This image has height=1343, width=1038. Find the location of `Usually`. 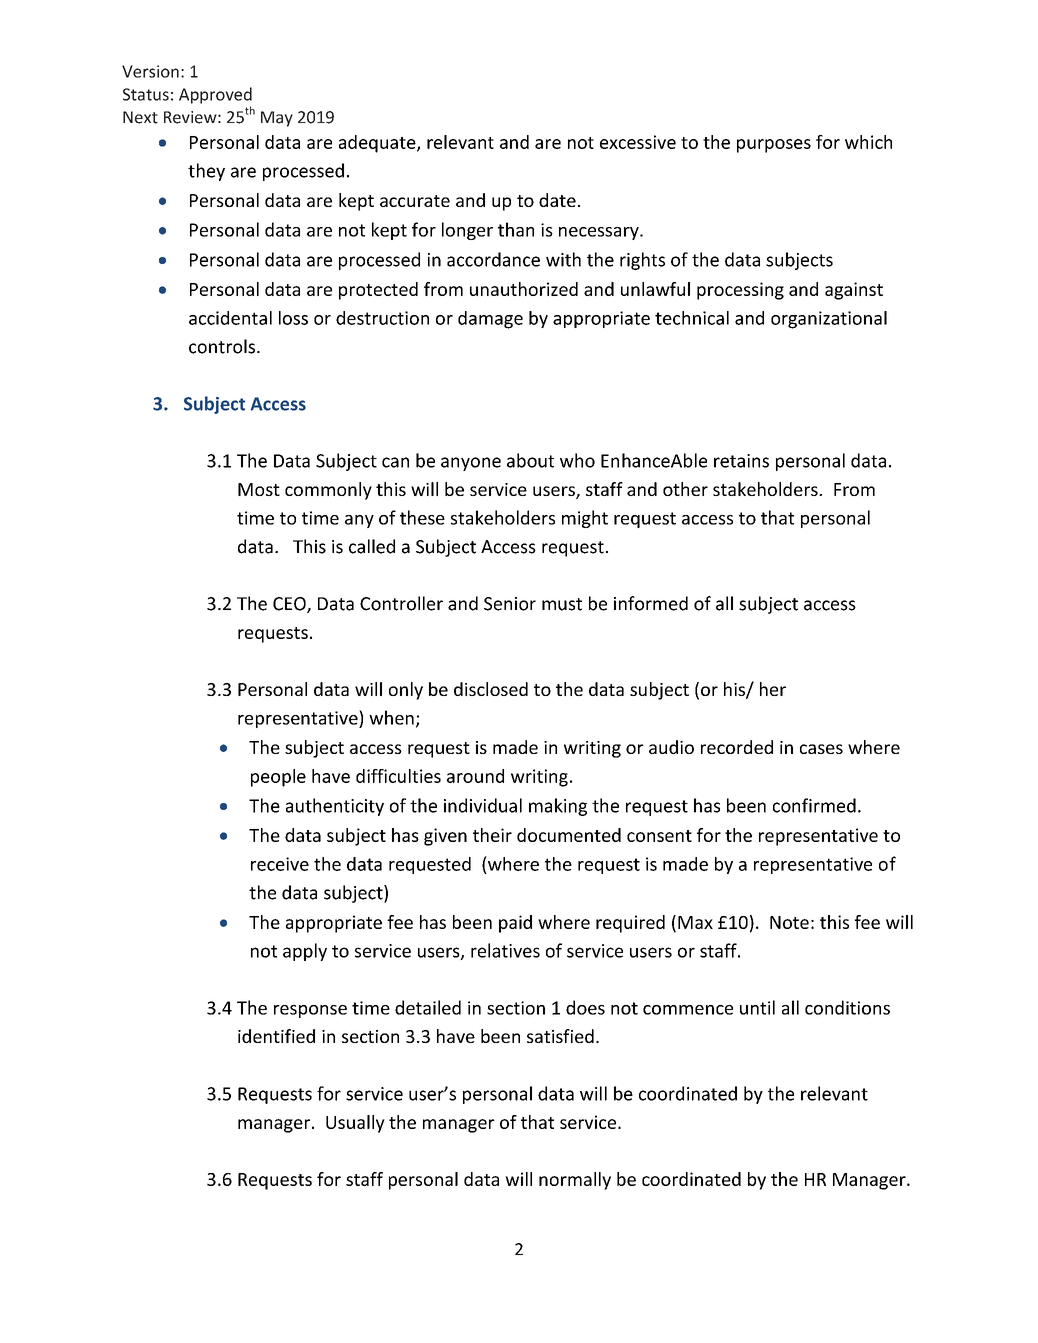

Usually is located at coordinates (355, 1124).
